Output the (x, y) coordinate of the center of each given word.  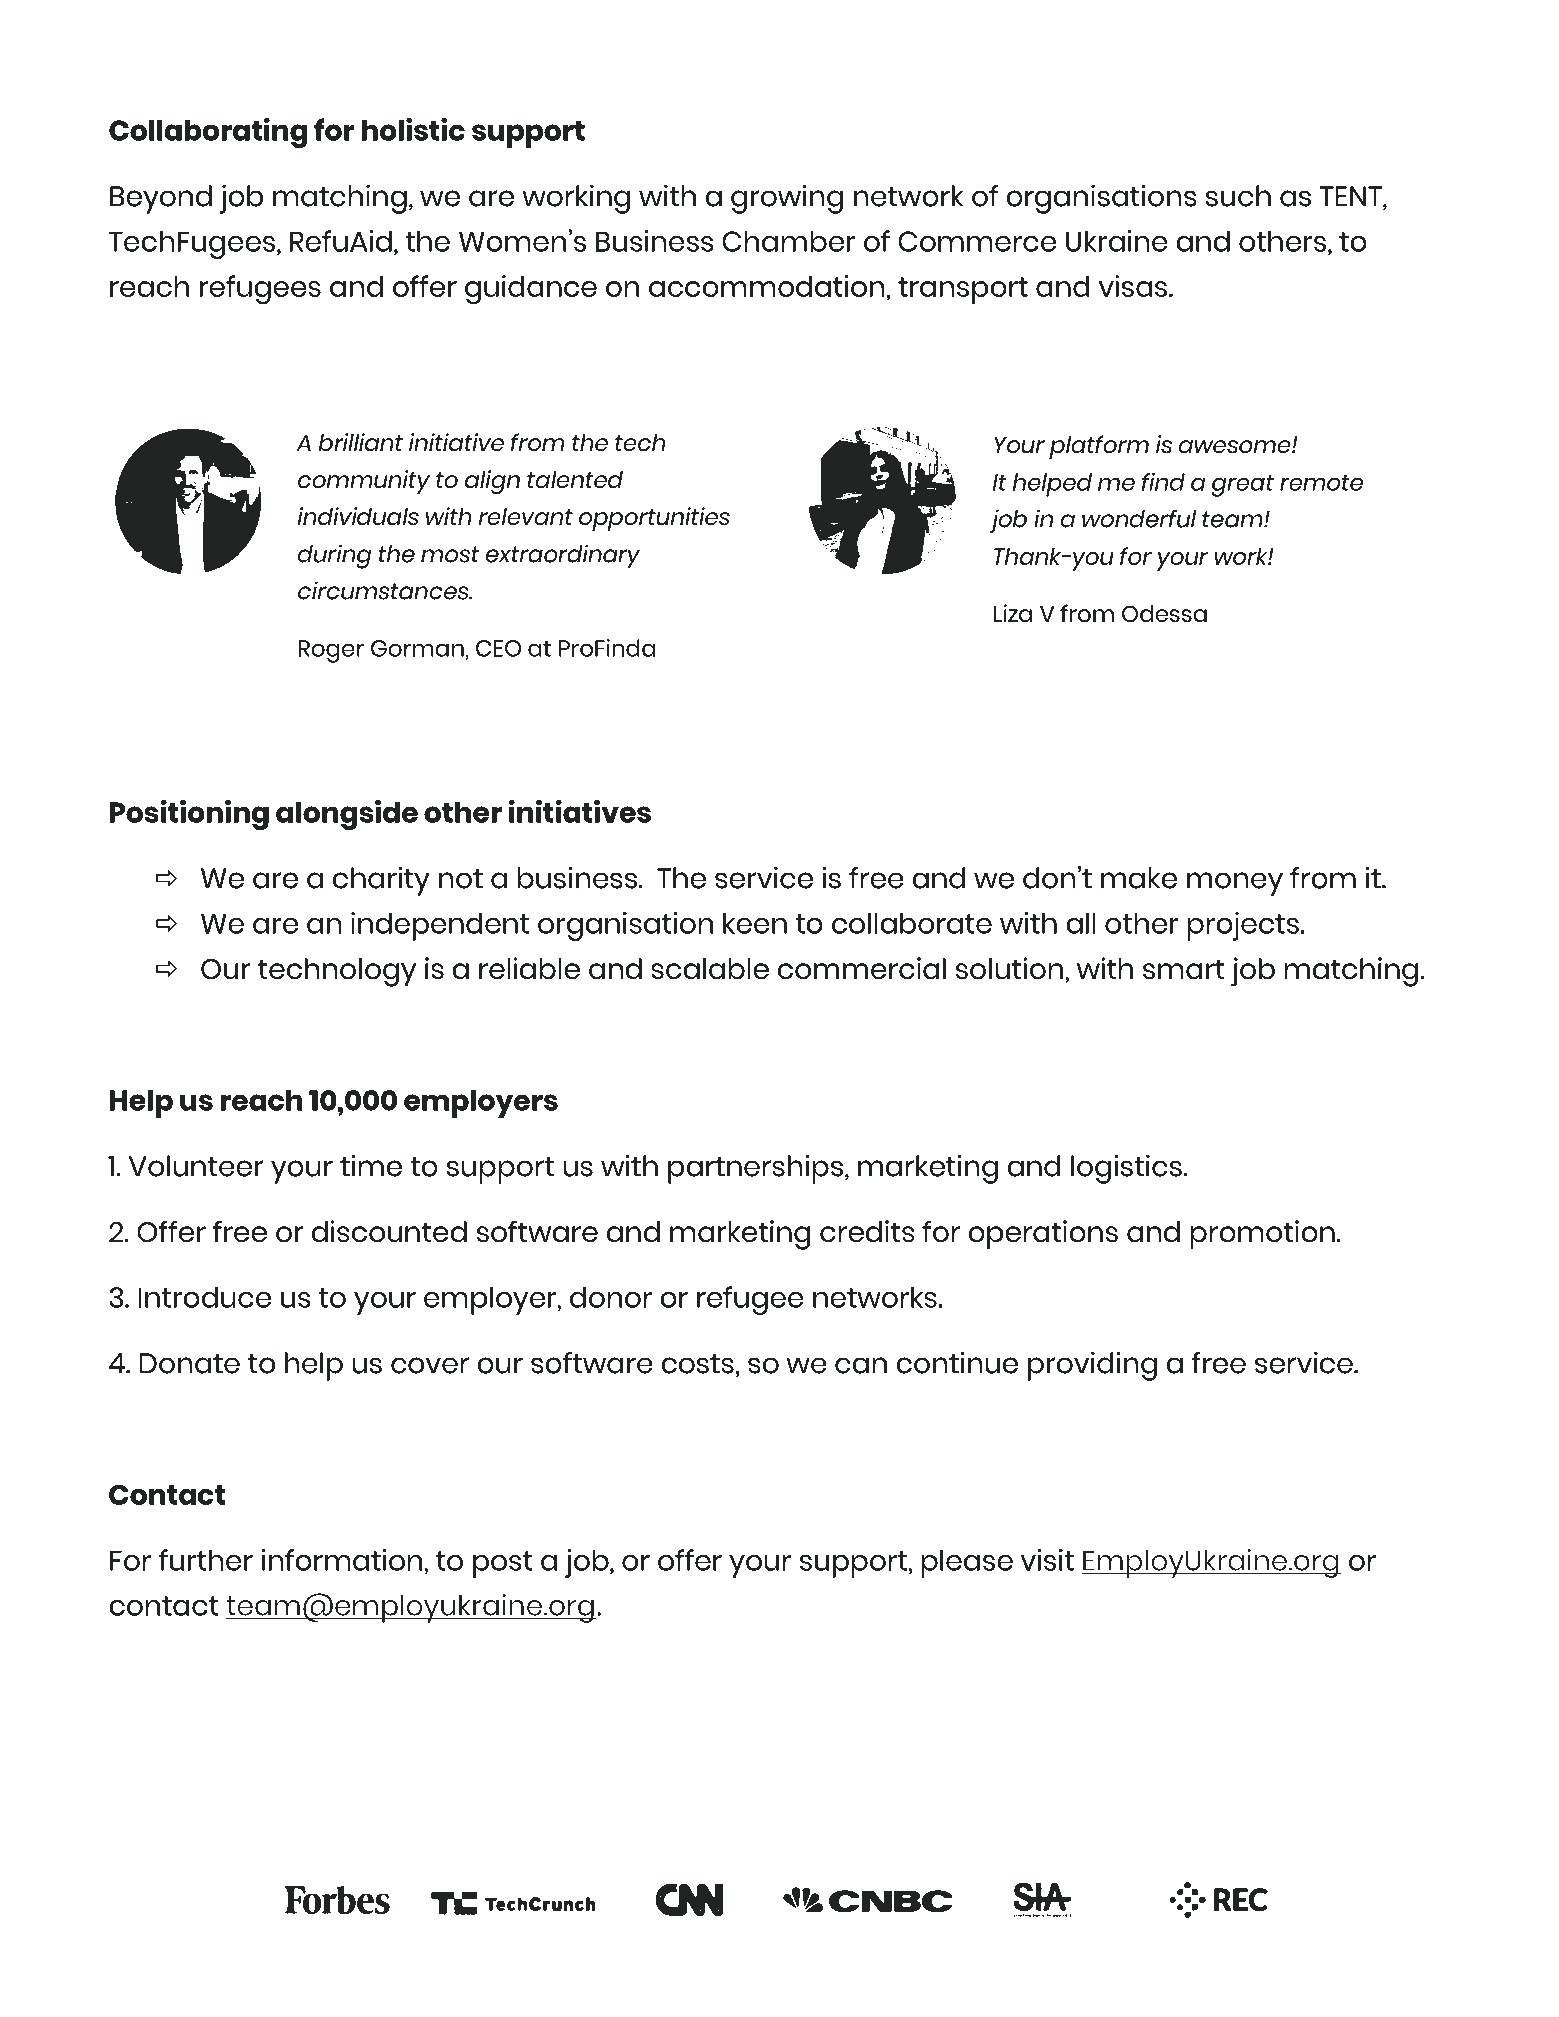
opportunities (654, 519)
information (343, 1560)
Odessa (1164, 614)
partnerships (755, 1169)
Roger (331, 651)
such (1238, 196)
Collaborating (208, 133)
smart (1184, 969)
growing (787, 199)
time (371, 1165)
